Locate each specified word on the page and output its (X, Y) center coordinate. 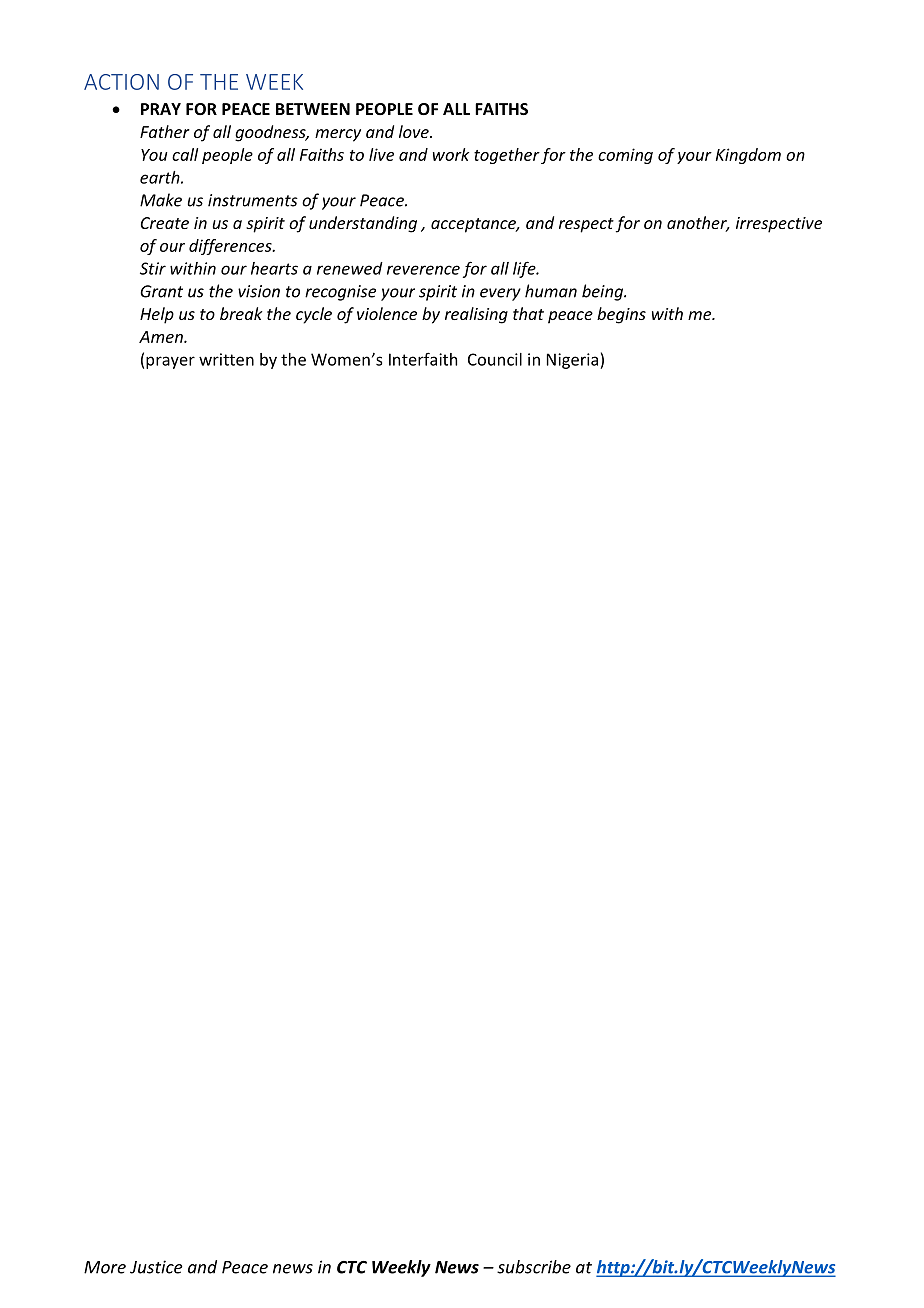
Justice (156, 1267)
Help (157, 315)
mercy (338, 135)
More (105, 1267)
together (507, 156)
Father (165, 131)
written (226, 359)
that (528, 313)
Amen (162, 337)
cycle (314, 315)
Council (495, 359)
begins (621, 315)
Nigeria (574, 361)
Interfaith (423, 359)
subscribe (534, 1267)
